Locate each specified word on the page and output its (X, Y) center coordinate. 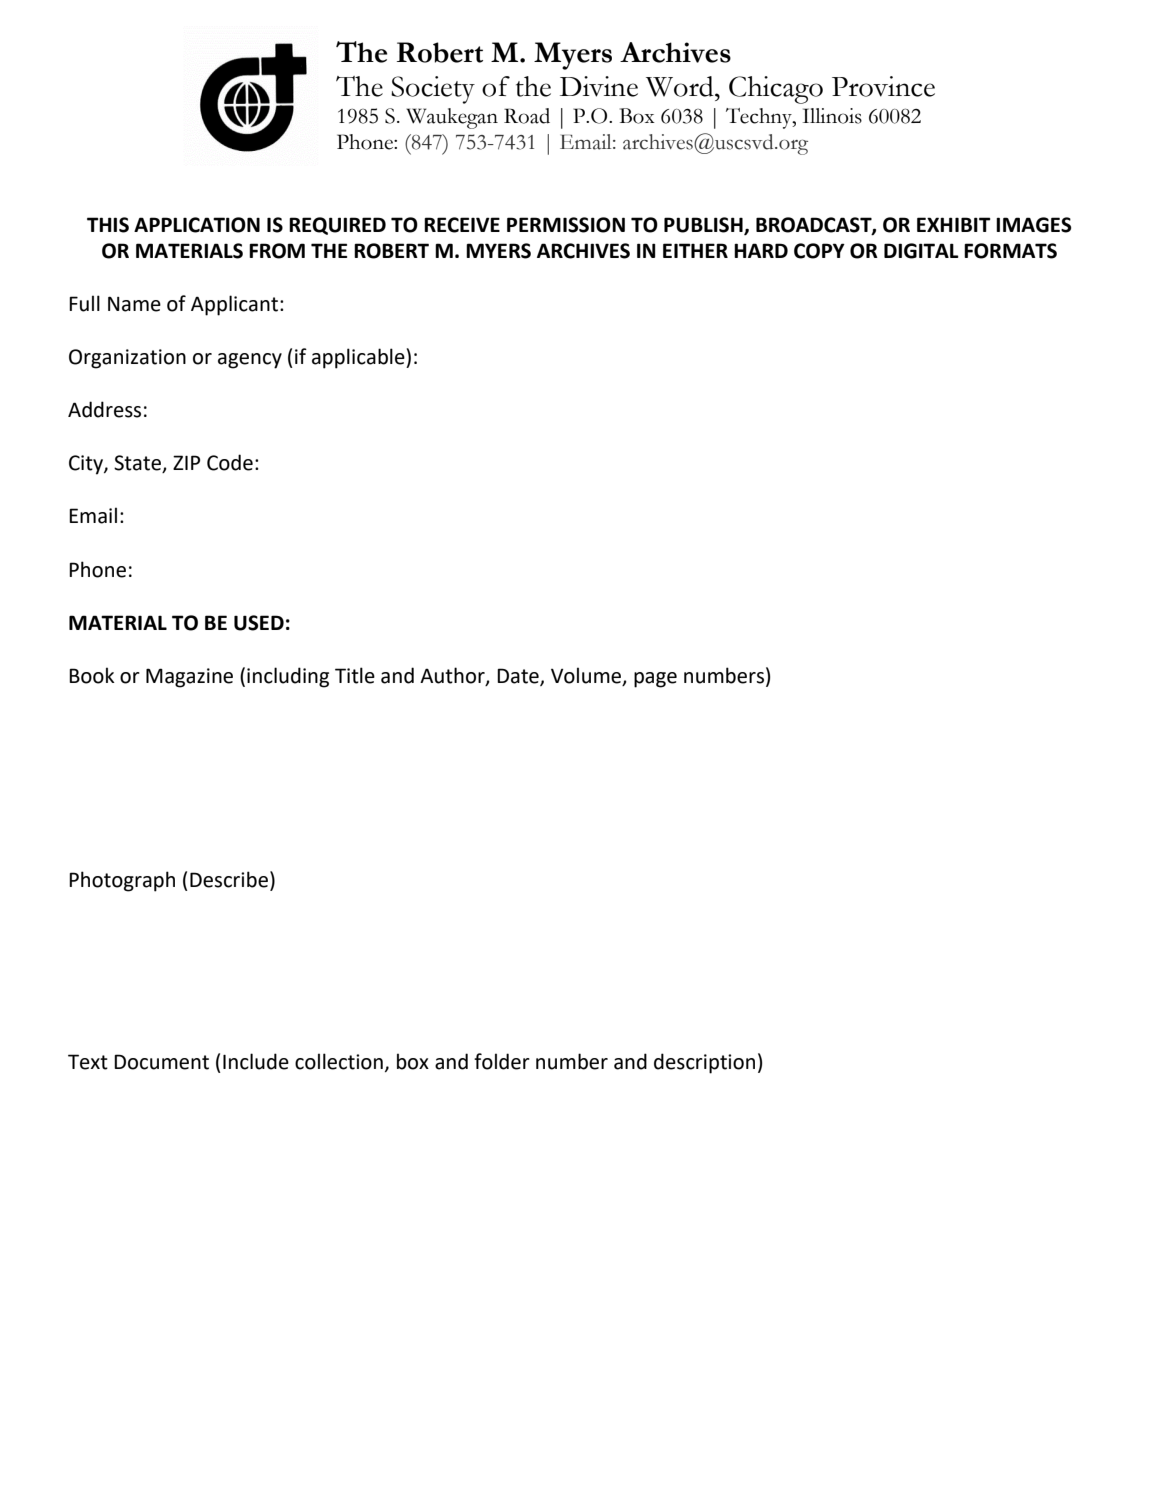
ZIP (186, 462)
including (288, 677)
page (655, 680)
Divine (599, 86)
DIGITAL (921, 251)
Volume (587, 676)
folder (502, 1061)
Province (883, 86)
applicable (359, 358)
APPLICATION (197, 225)
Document (161, 1062)
